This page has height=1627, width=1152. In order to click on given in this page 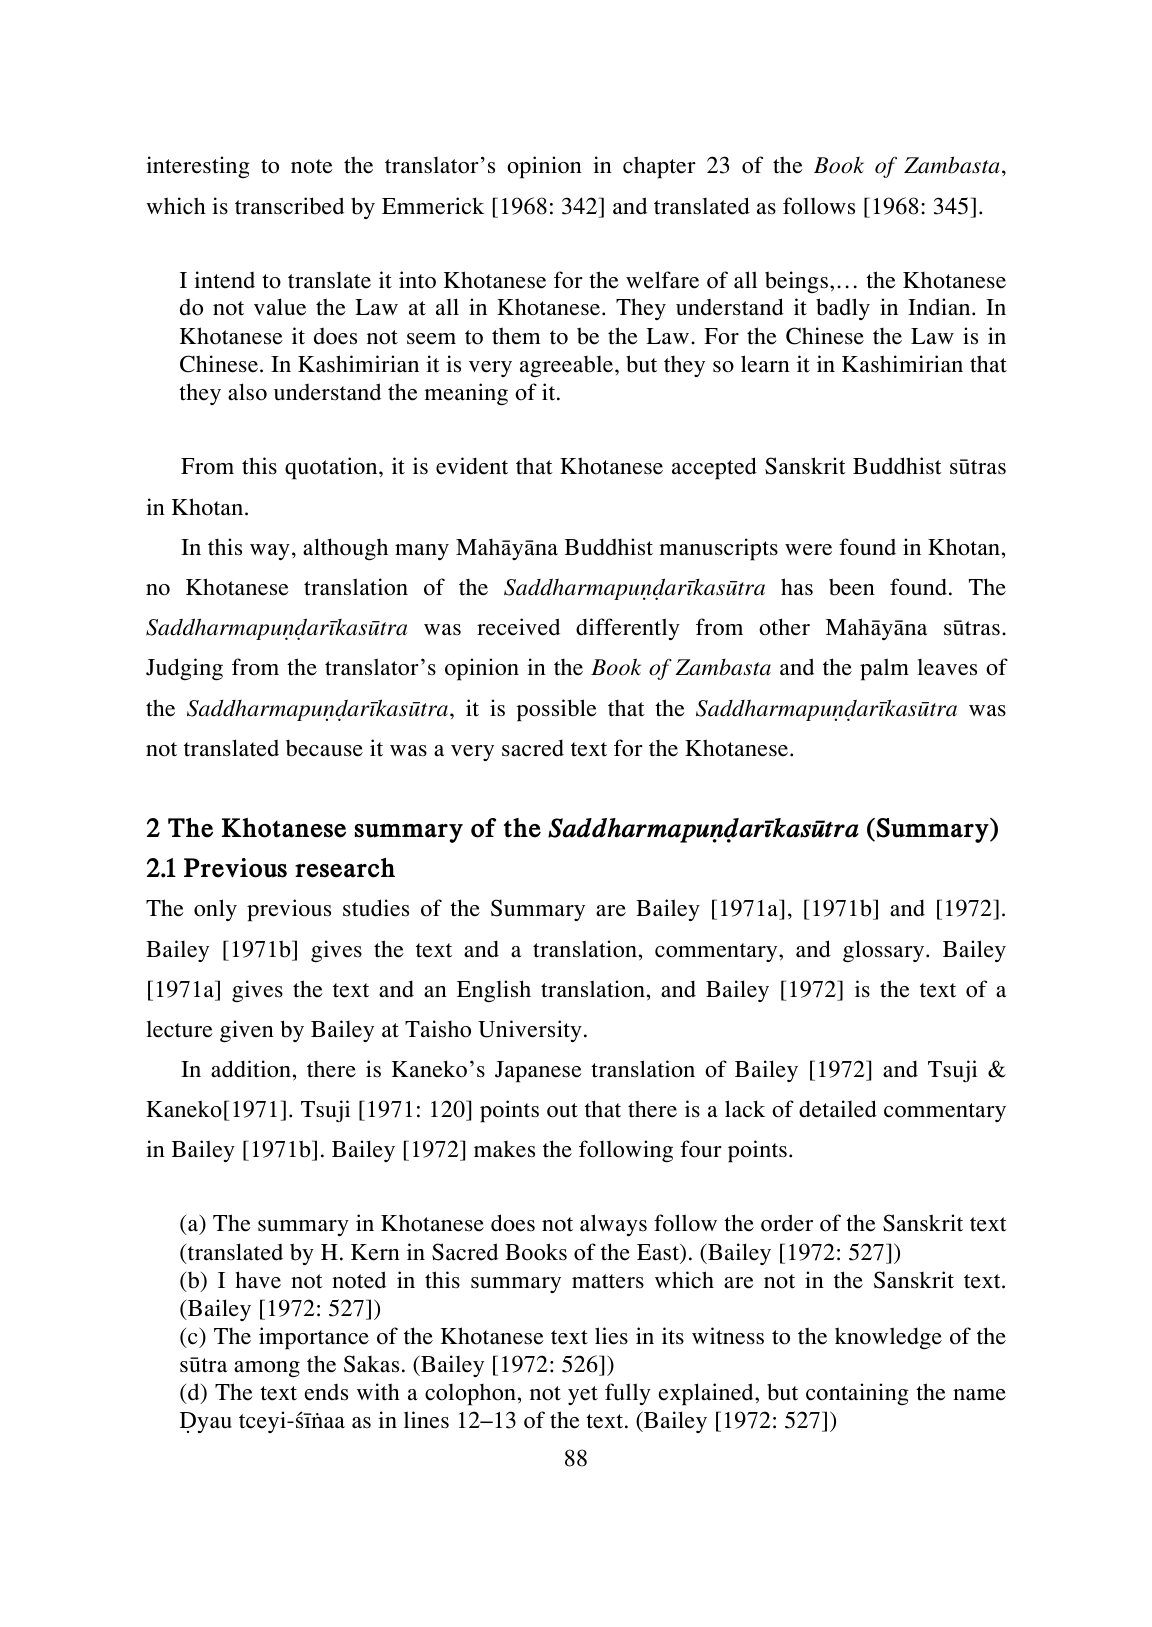, I will do `click(247, 1031)`.
